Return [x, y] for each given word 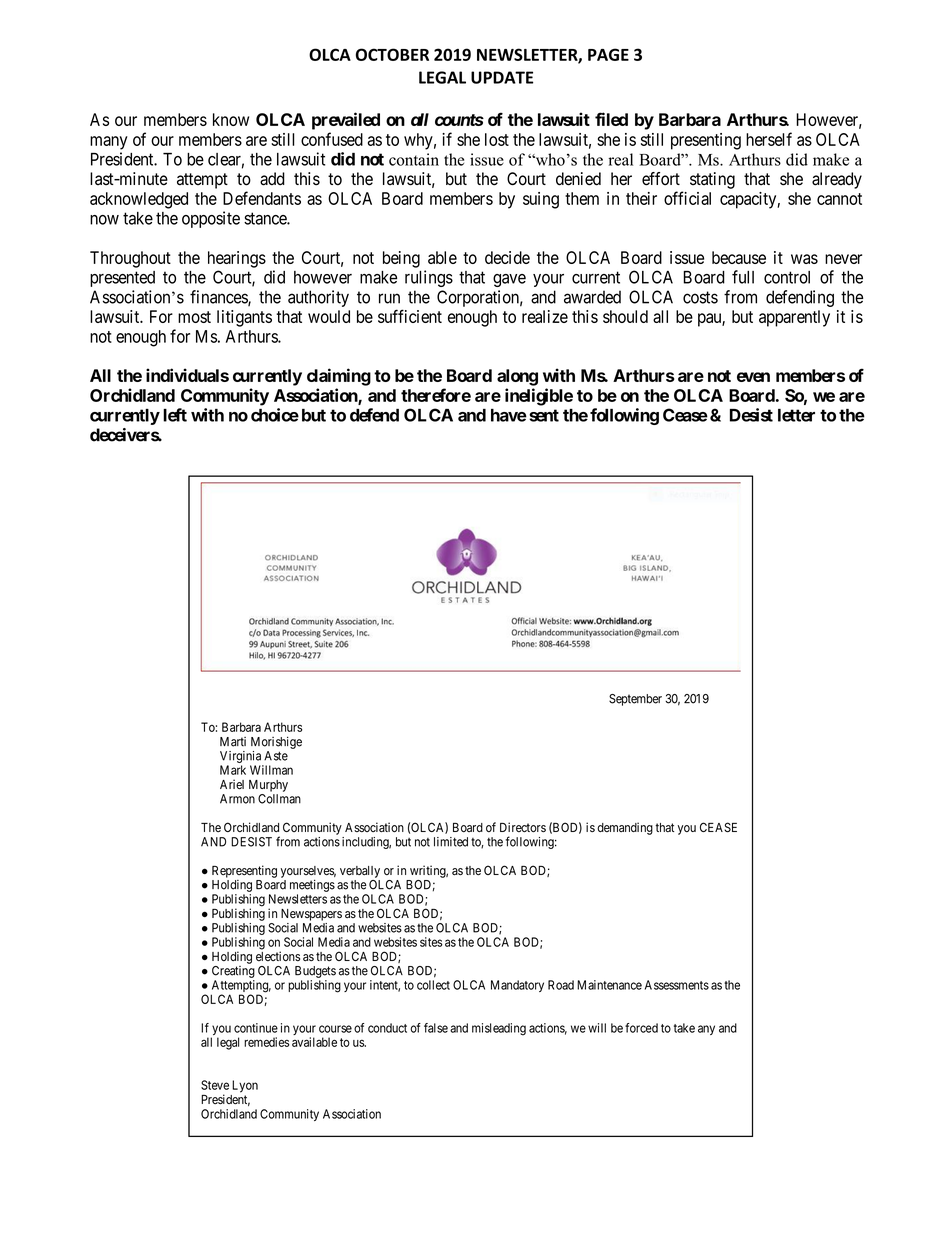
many [109, 143]
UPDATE [502, 77]
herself [769, 139]
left [175, 415]
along [517, 377]
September [635, 700]
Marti [233, 742]
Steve [215, 1085]
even [753, 377]
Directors [523, 827]
